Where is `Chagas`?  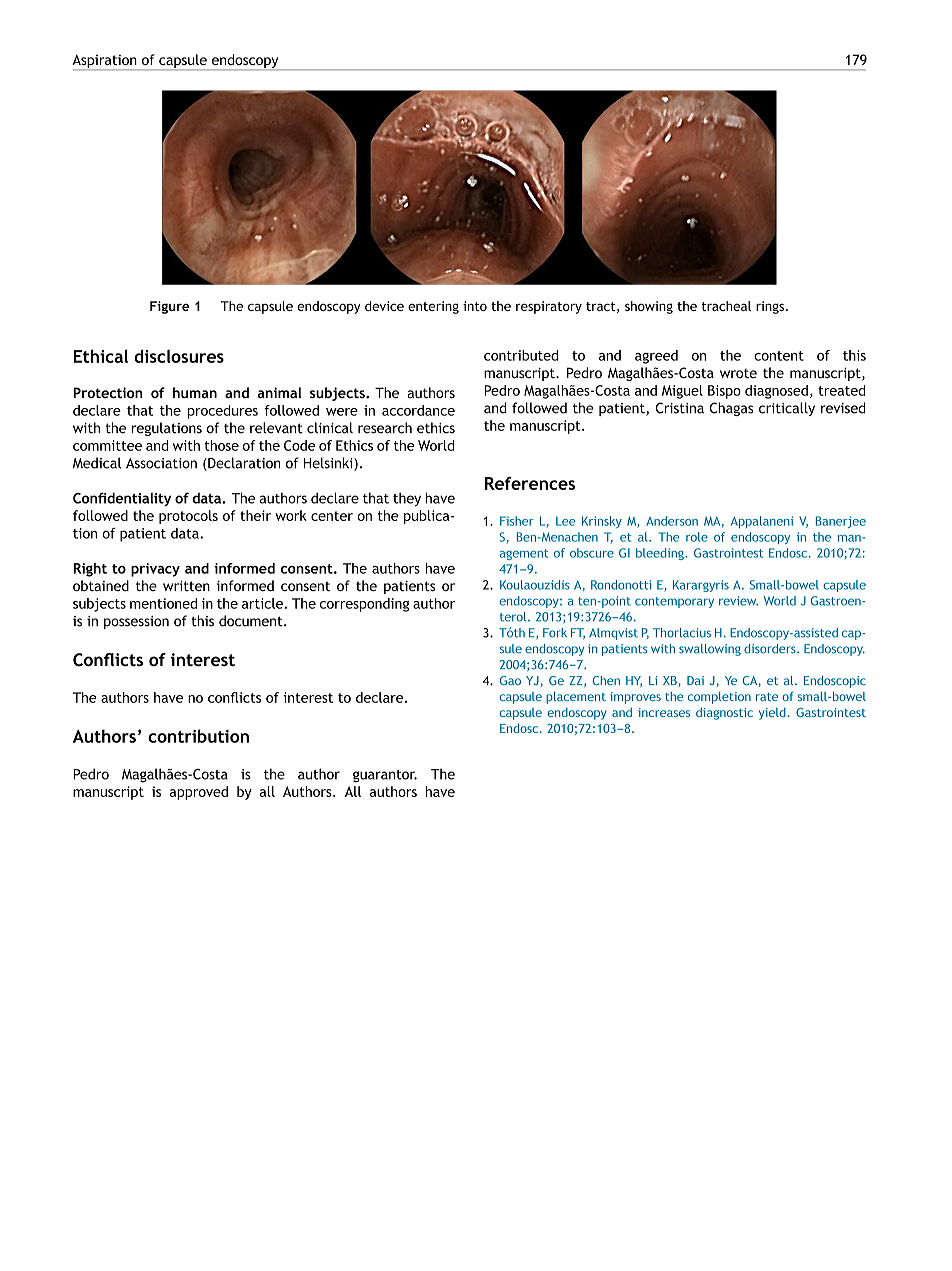 Chagas is located at coordinates (731, 409).
